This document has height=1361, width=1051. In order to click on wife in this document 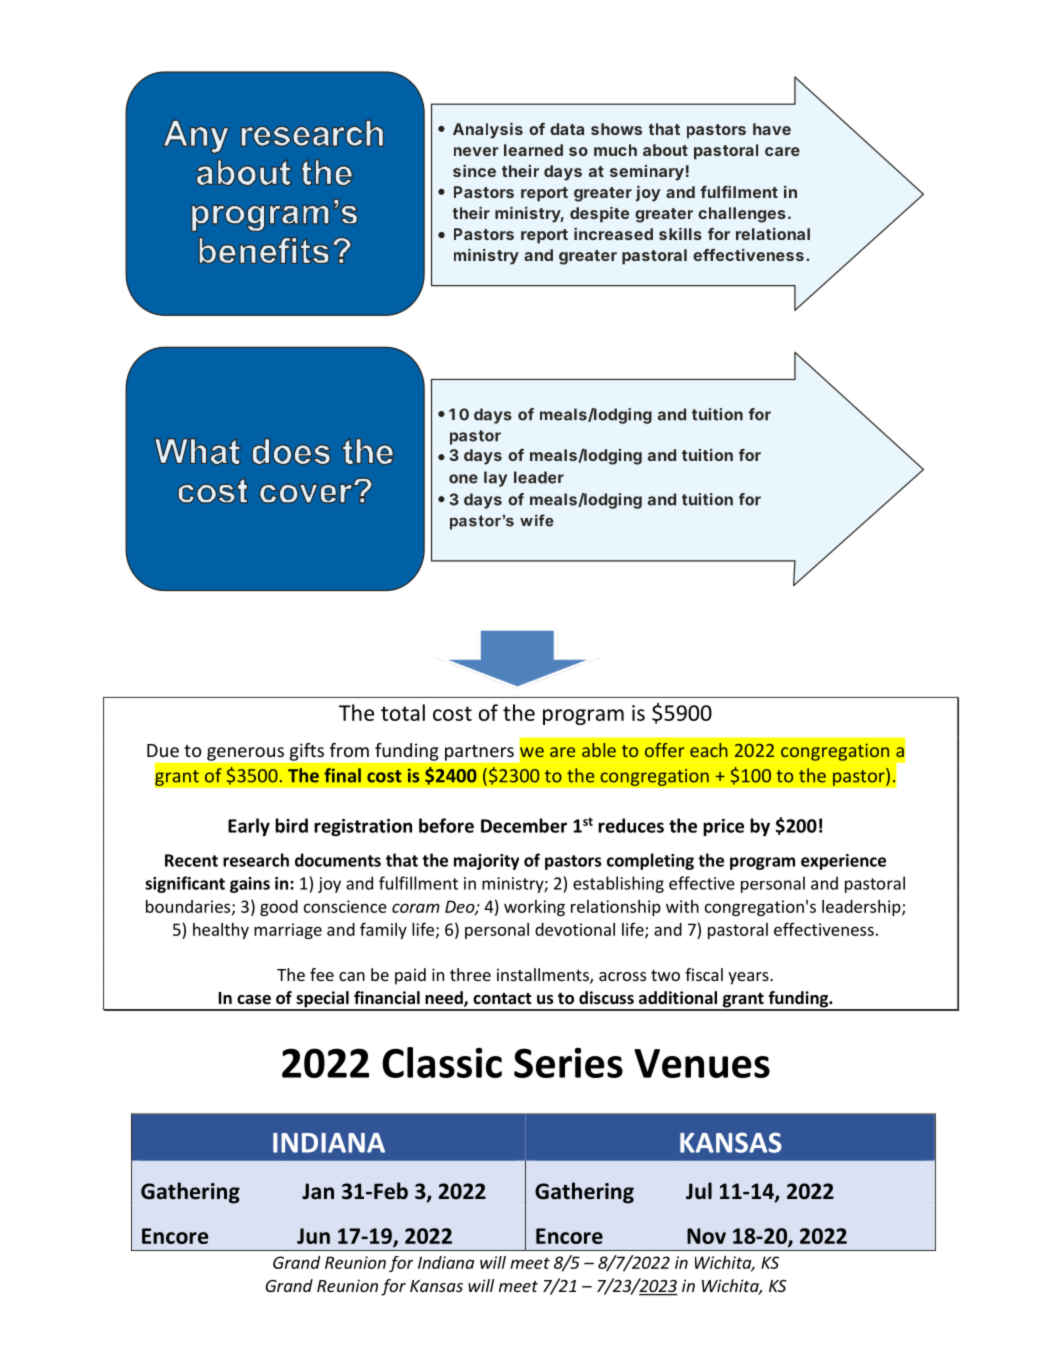, I will do `click(537, 520)`.
